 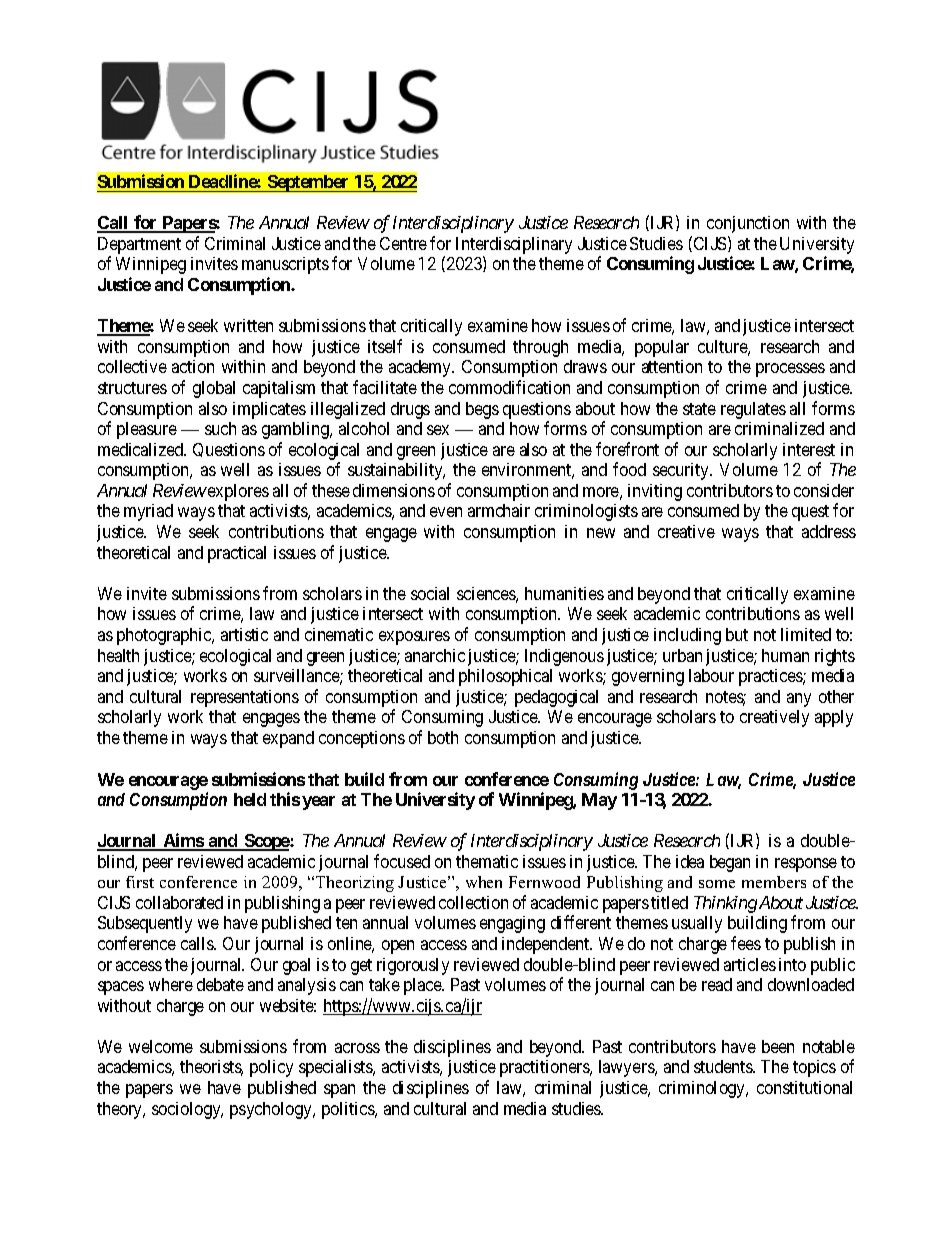 I want to click on photographic, so click(x=165, y=636).
